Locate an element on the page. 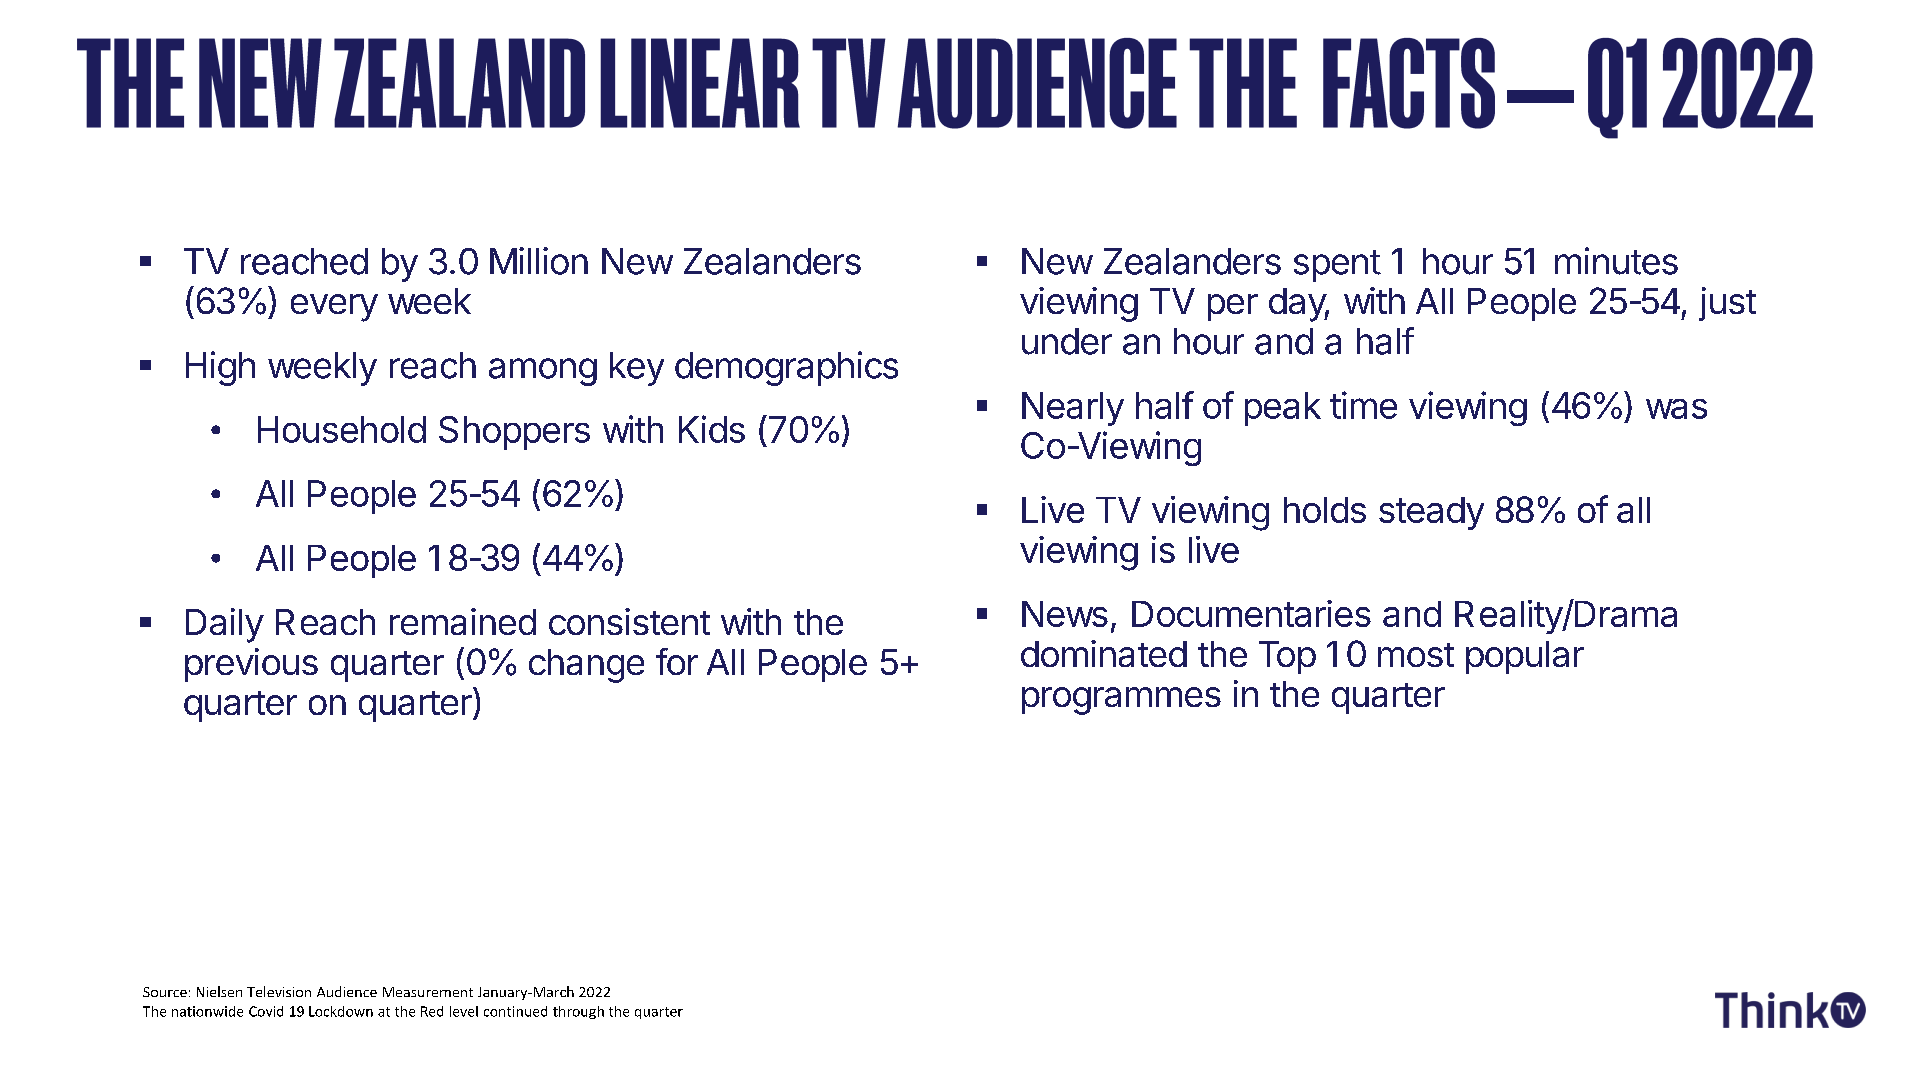  under is located at coordinates (1067, 341).
